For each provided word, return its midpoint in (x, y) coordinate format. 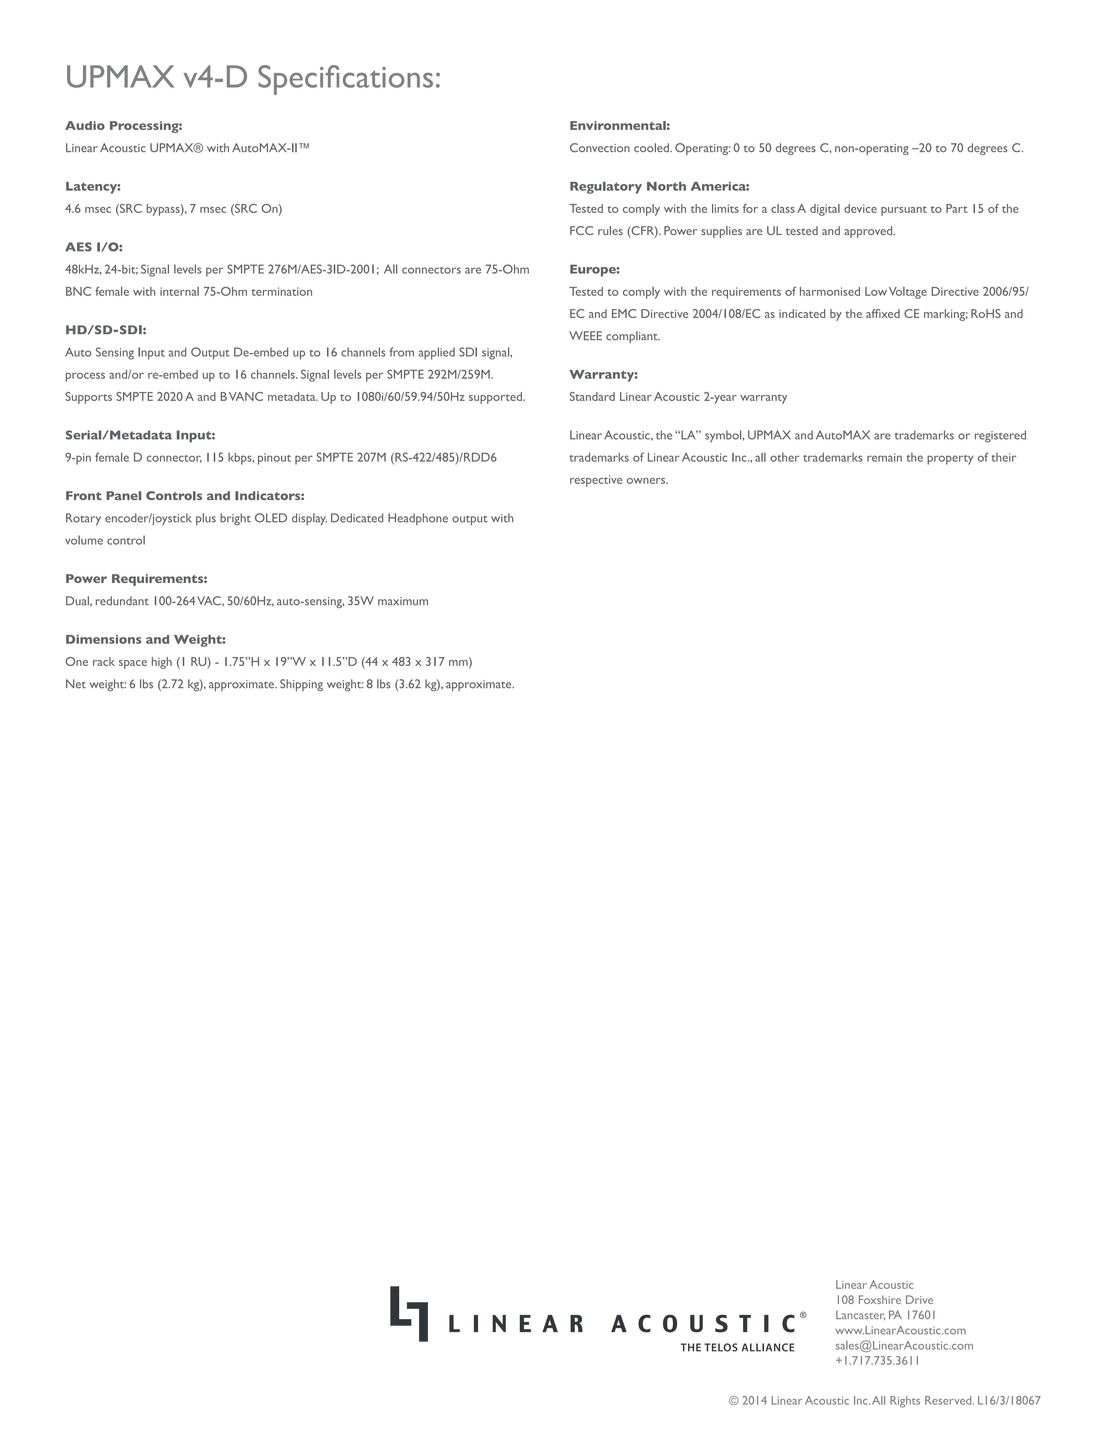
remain (884, 457)
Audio (85, 125)
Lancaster (860, 1315)
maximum (403, 601)
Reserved (949, 1400)
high (162, 663)
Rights (905, 1402)
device (860, 208)
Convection (600, 147)
